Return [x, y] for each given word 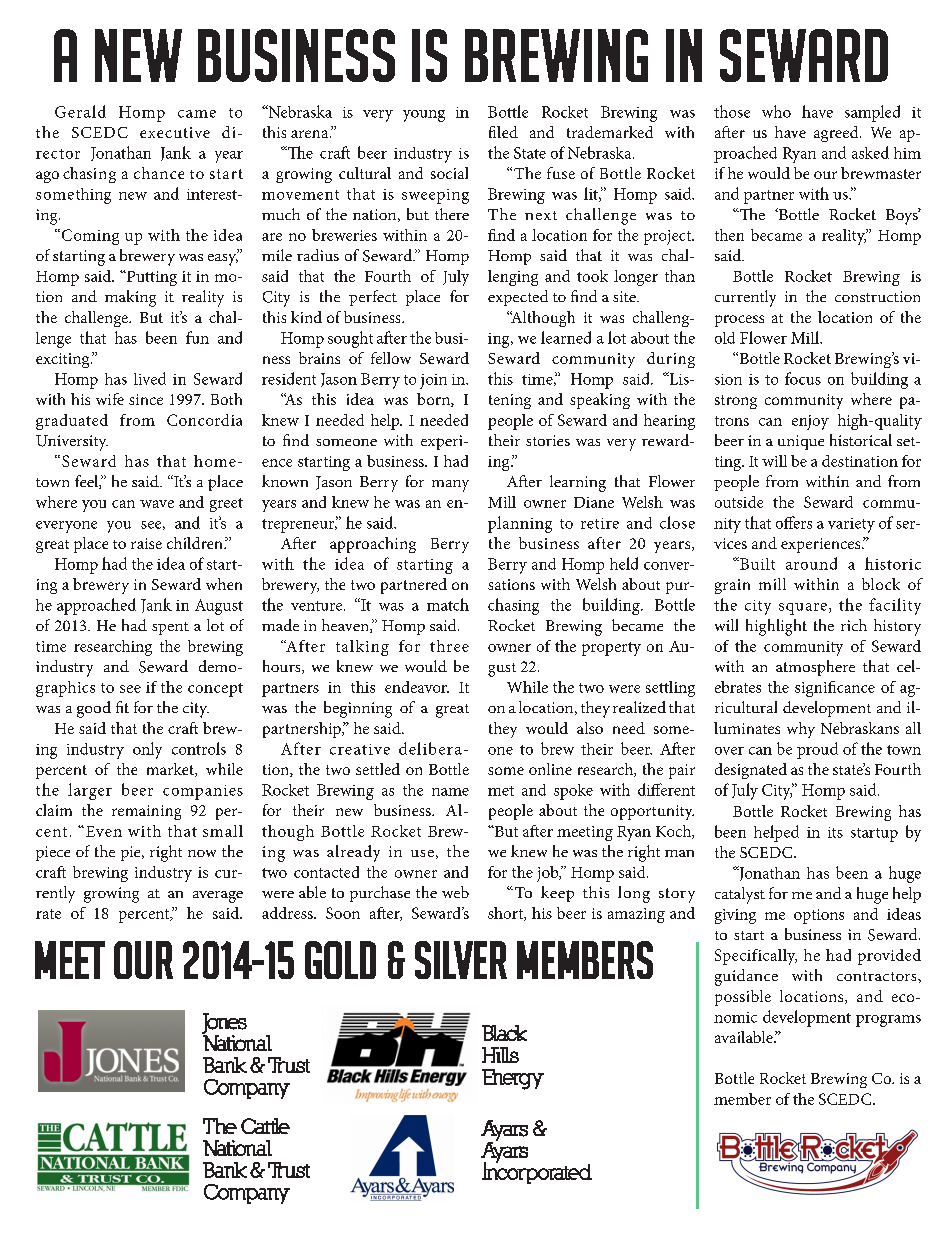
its [835, 832]
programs [888, 1021]
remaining [146, 812]
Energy [513, 1079]
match [448, 604]
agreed [837, 134]
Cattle [265, 1126]
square [803, 609]
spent [170, 628]
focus [803, 378]
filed [503, 132]
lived [150, 378]
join [433, 381]
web [455, 892]
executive [175, 132]
